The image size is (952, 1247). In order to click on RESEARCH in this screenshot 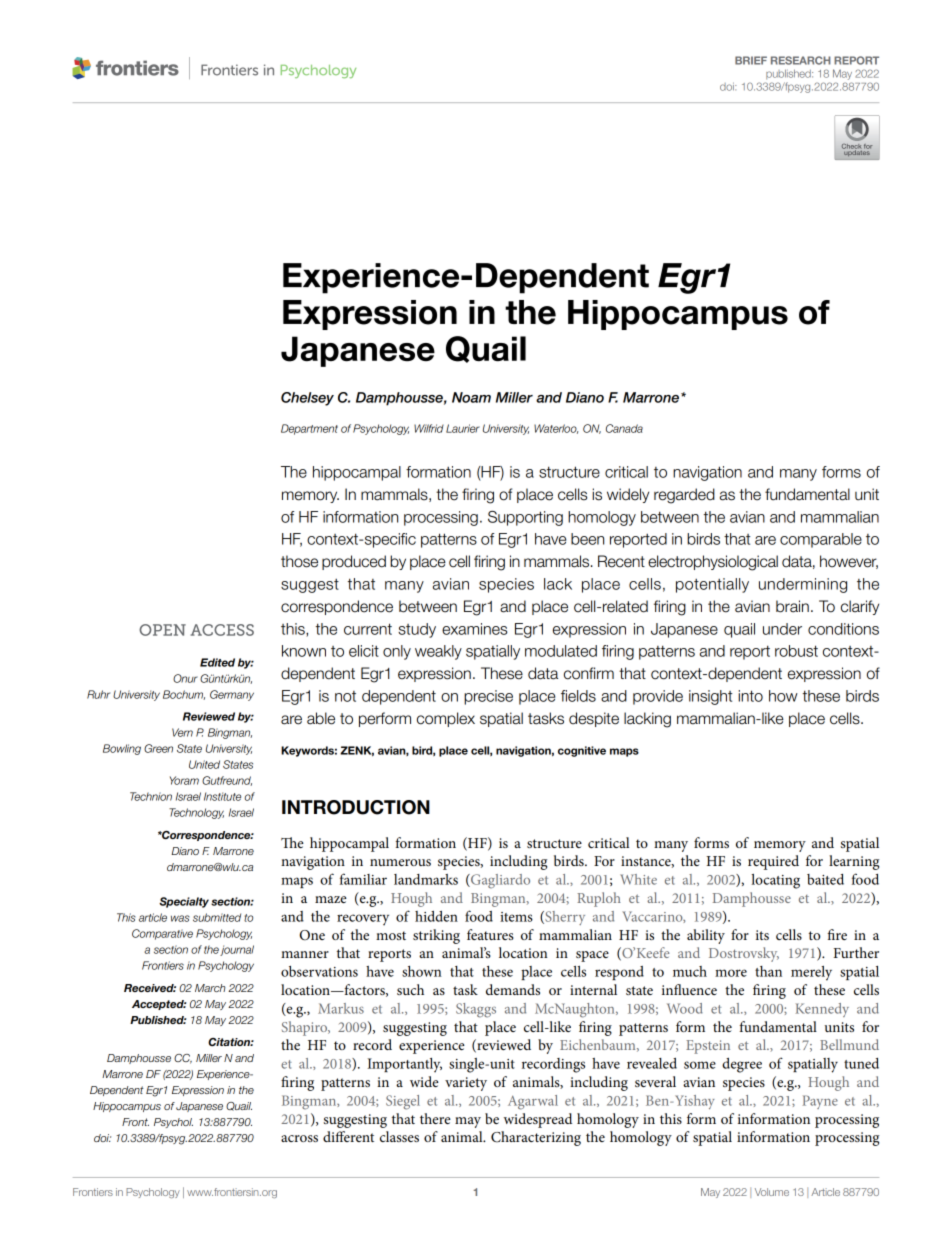, I will do `click(801, 60)`.
